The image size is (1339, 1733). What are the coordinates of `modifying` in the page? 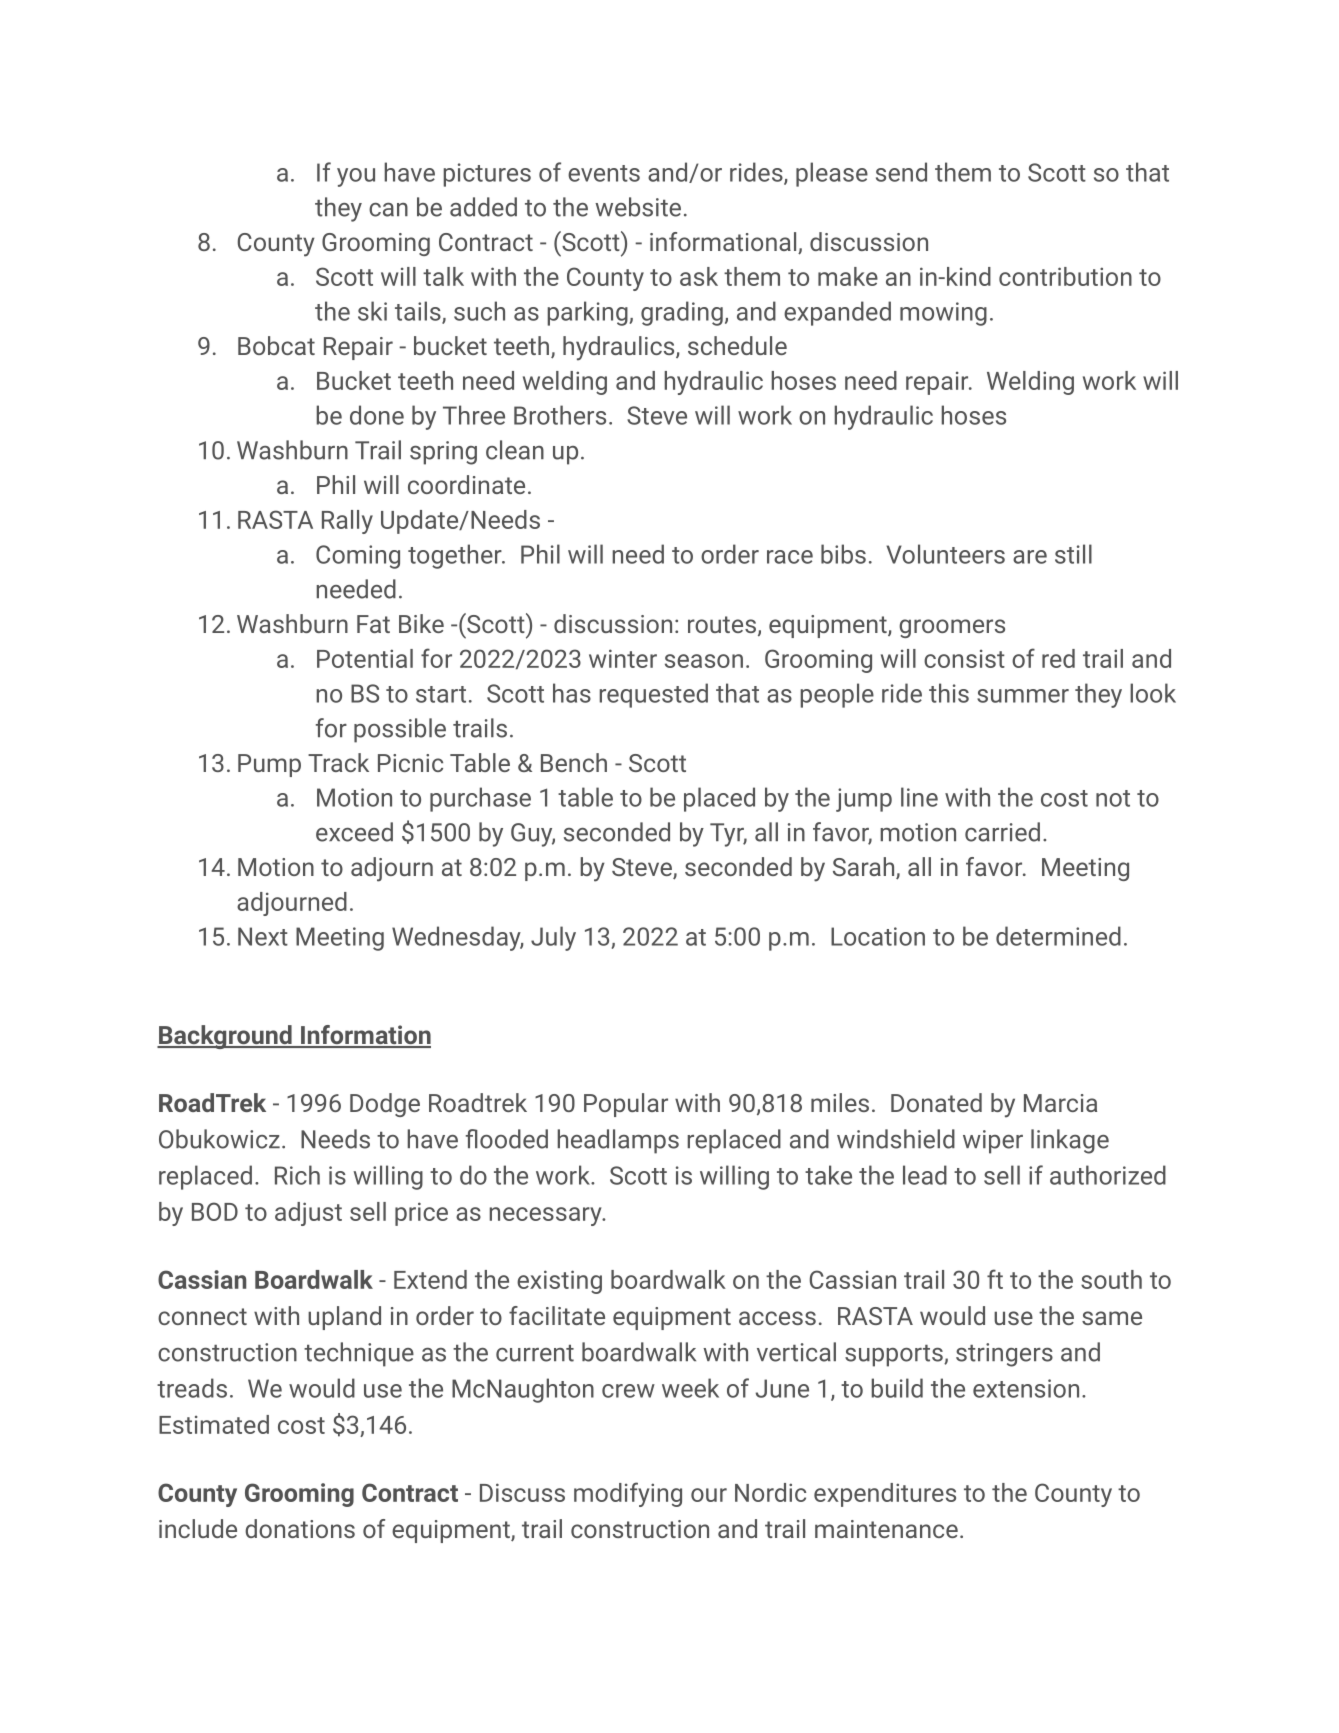 It's located at (628, 1494).
